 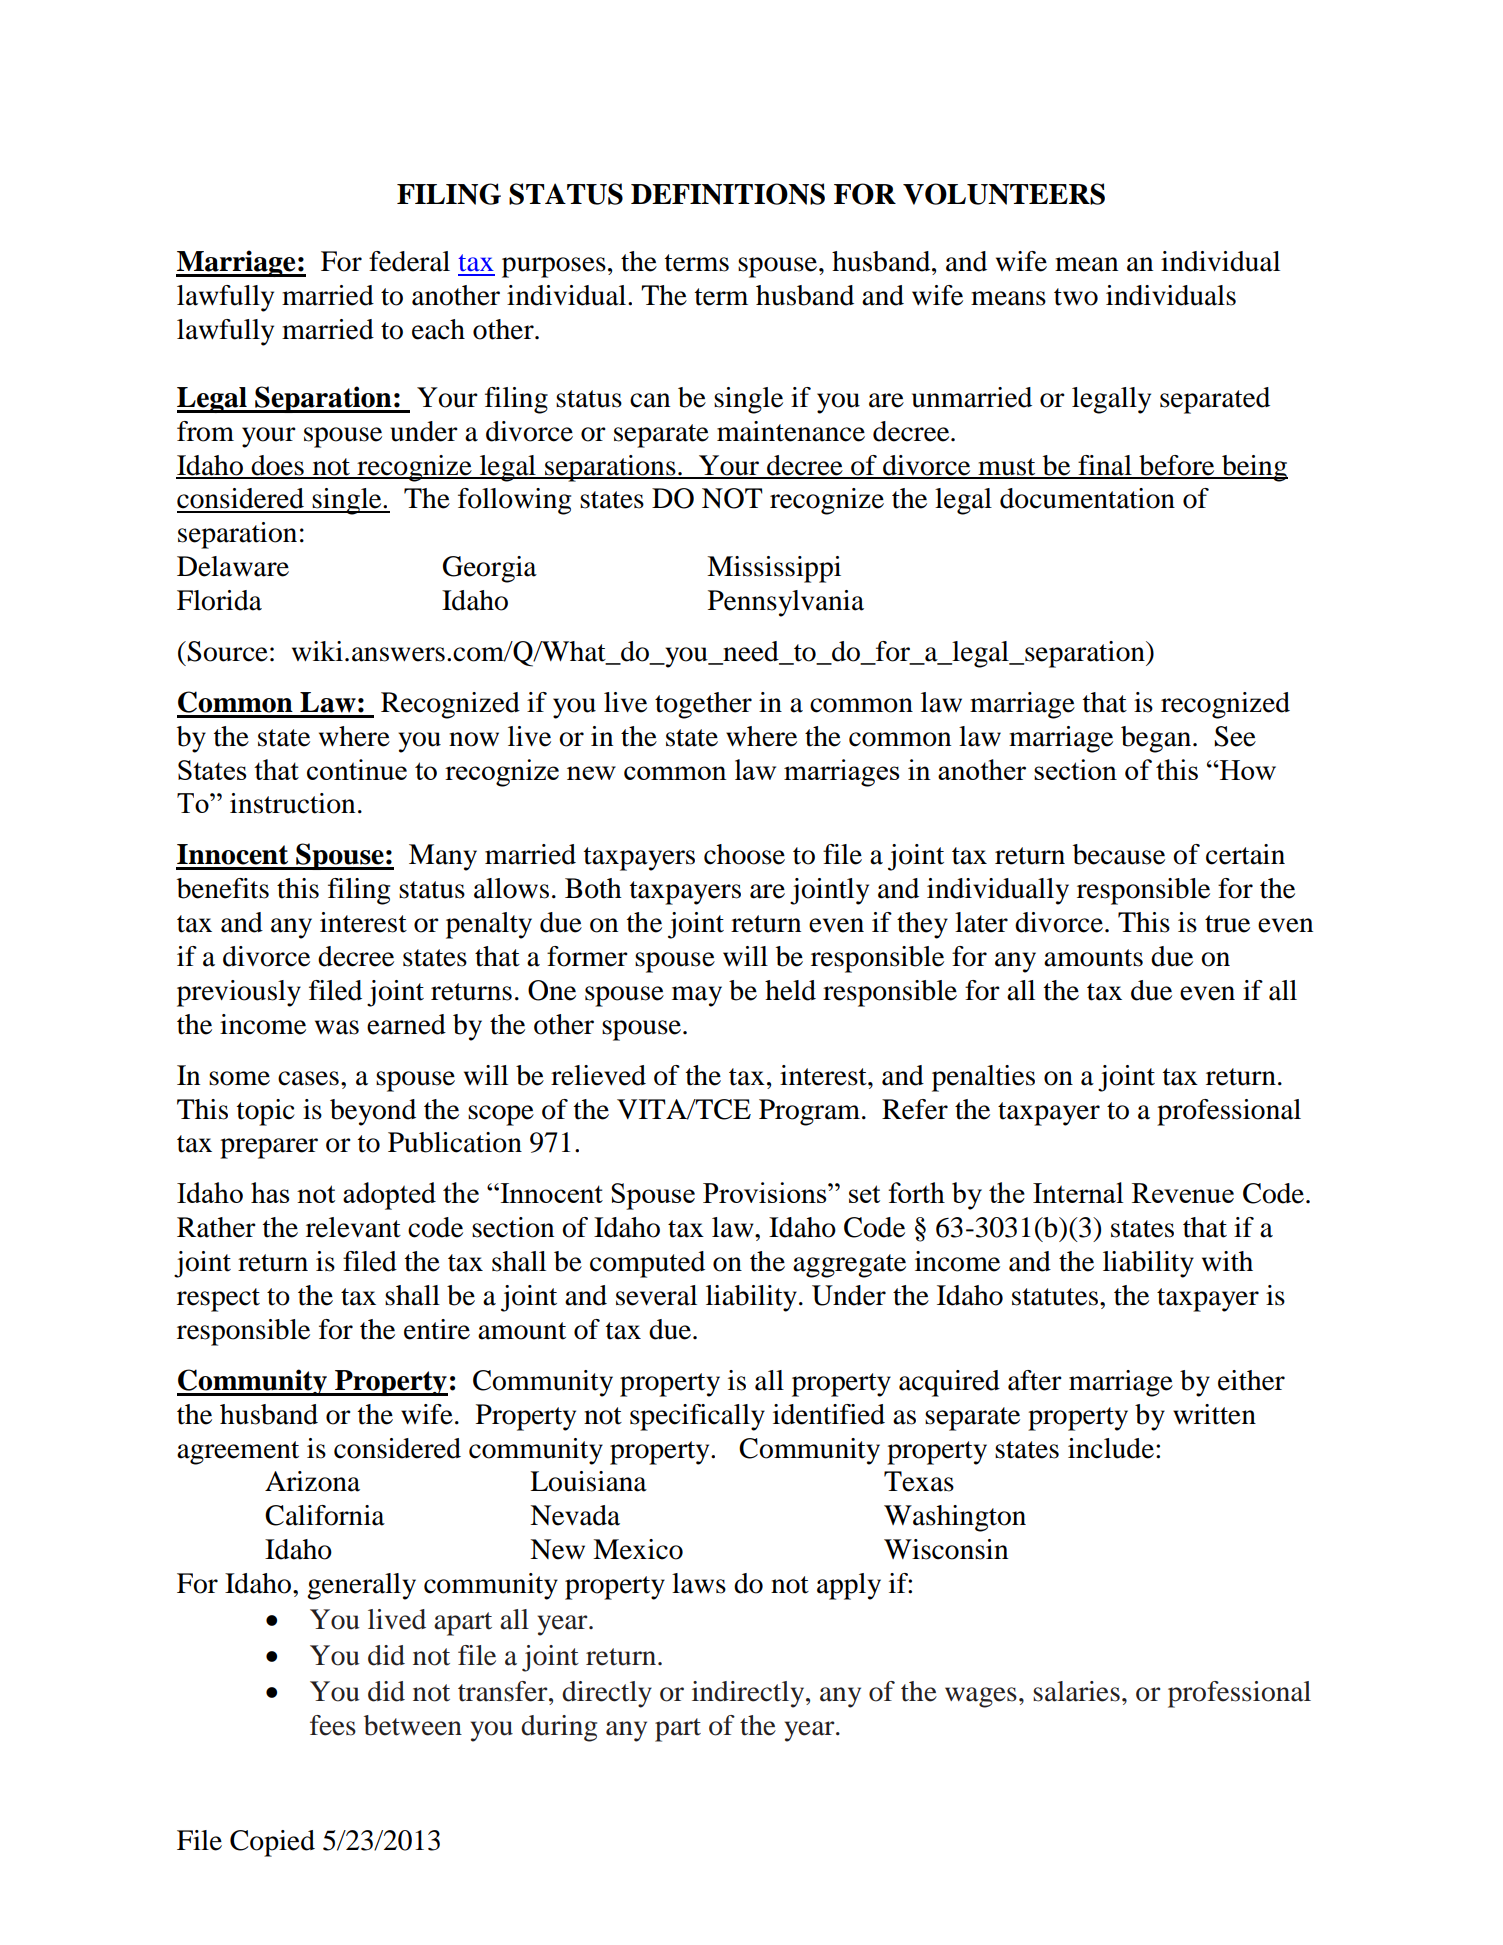 I want to click on federal, so click(x=409, y=261).
